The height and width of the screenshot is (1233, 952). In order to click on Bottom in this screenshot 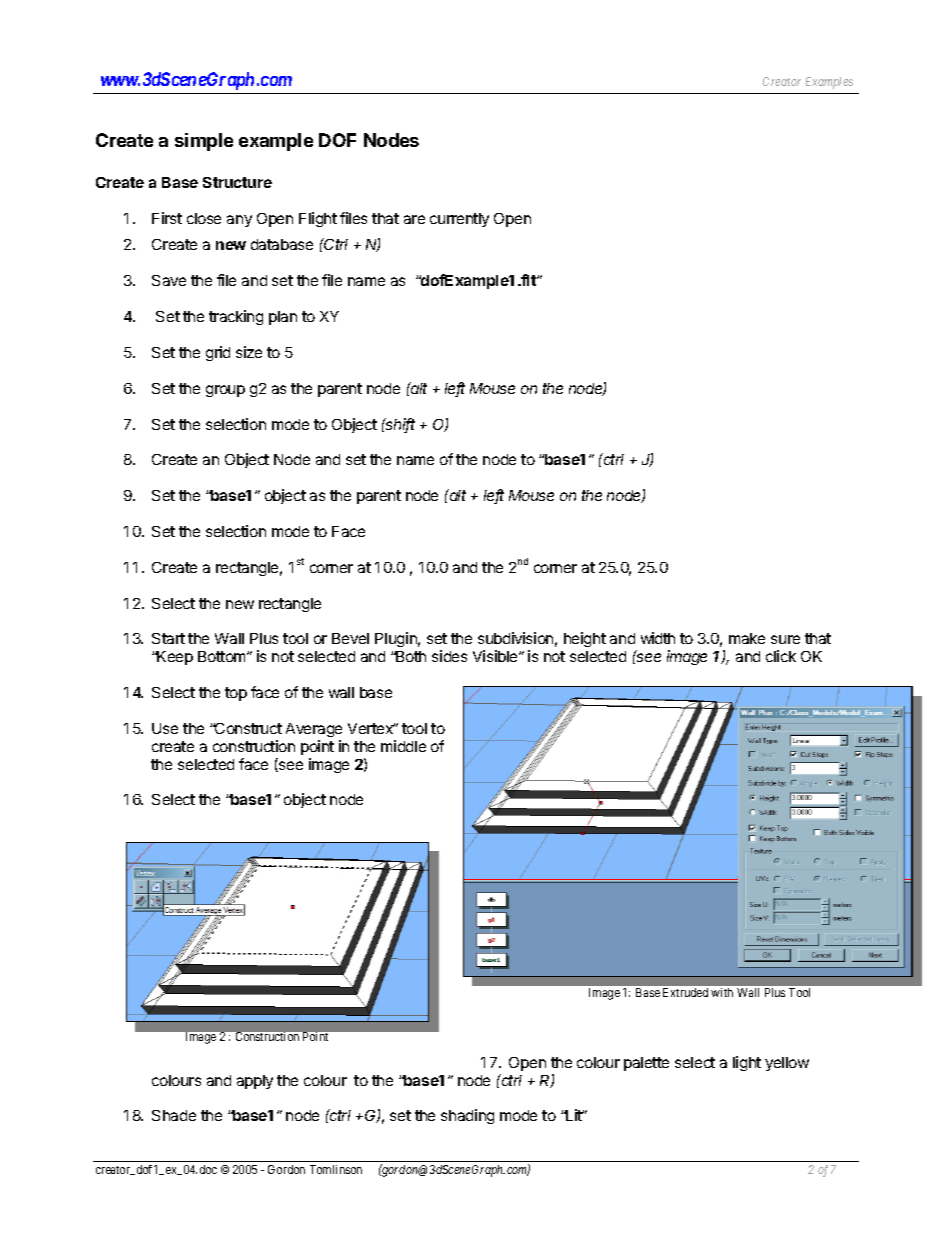, I will do `click(223, 656)`.
